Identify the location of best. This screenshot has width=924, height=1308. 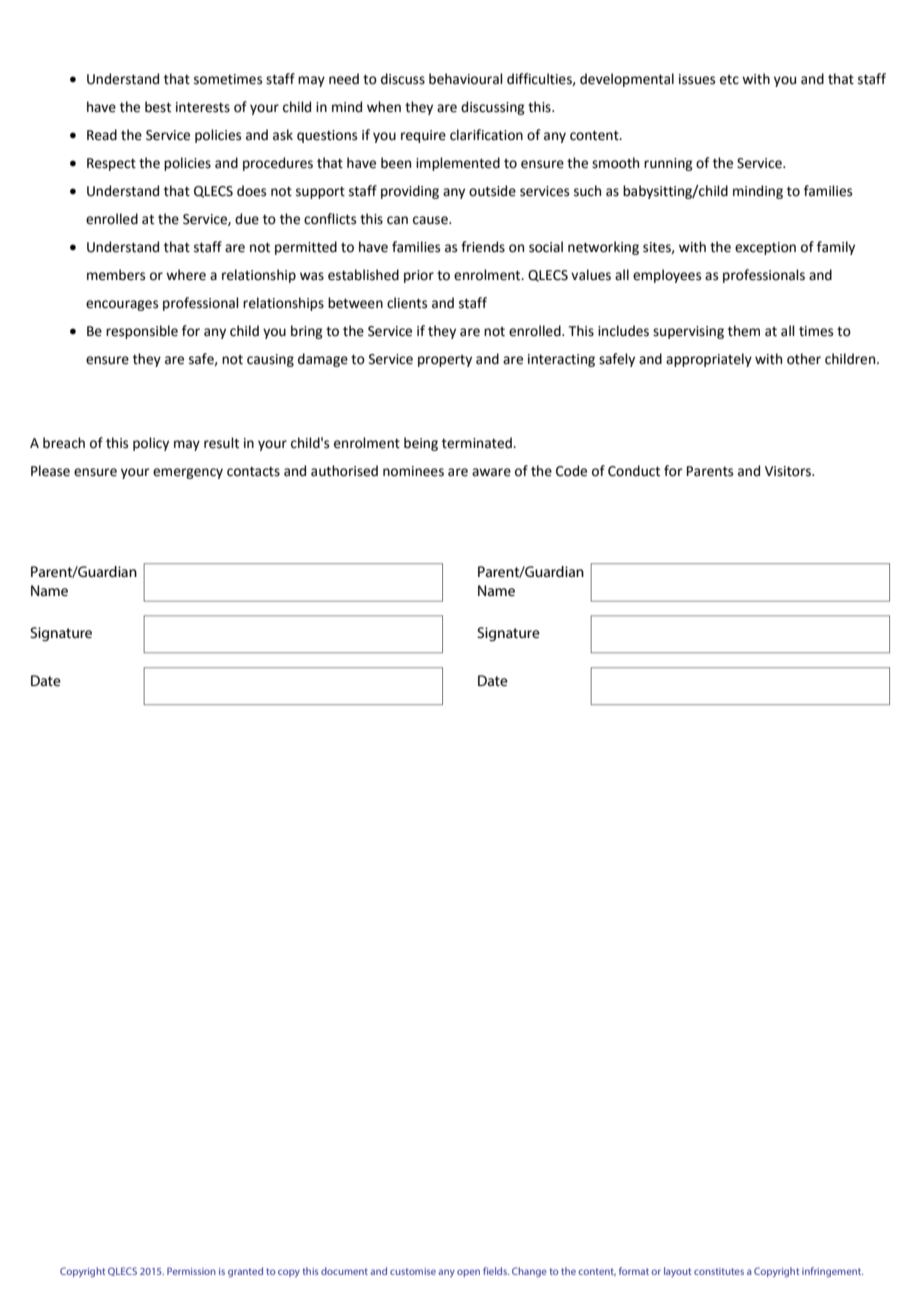
(158, 107).
